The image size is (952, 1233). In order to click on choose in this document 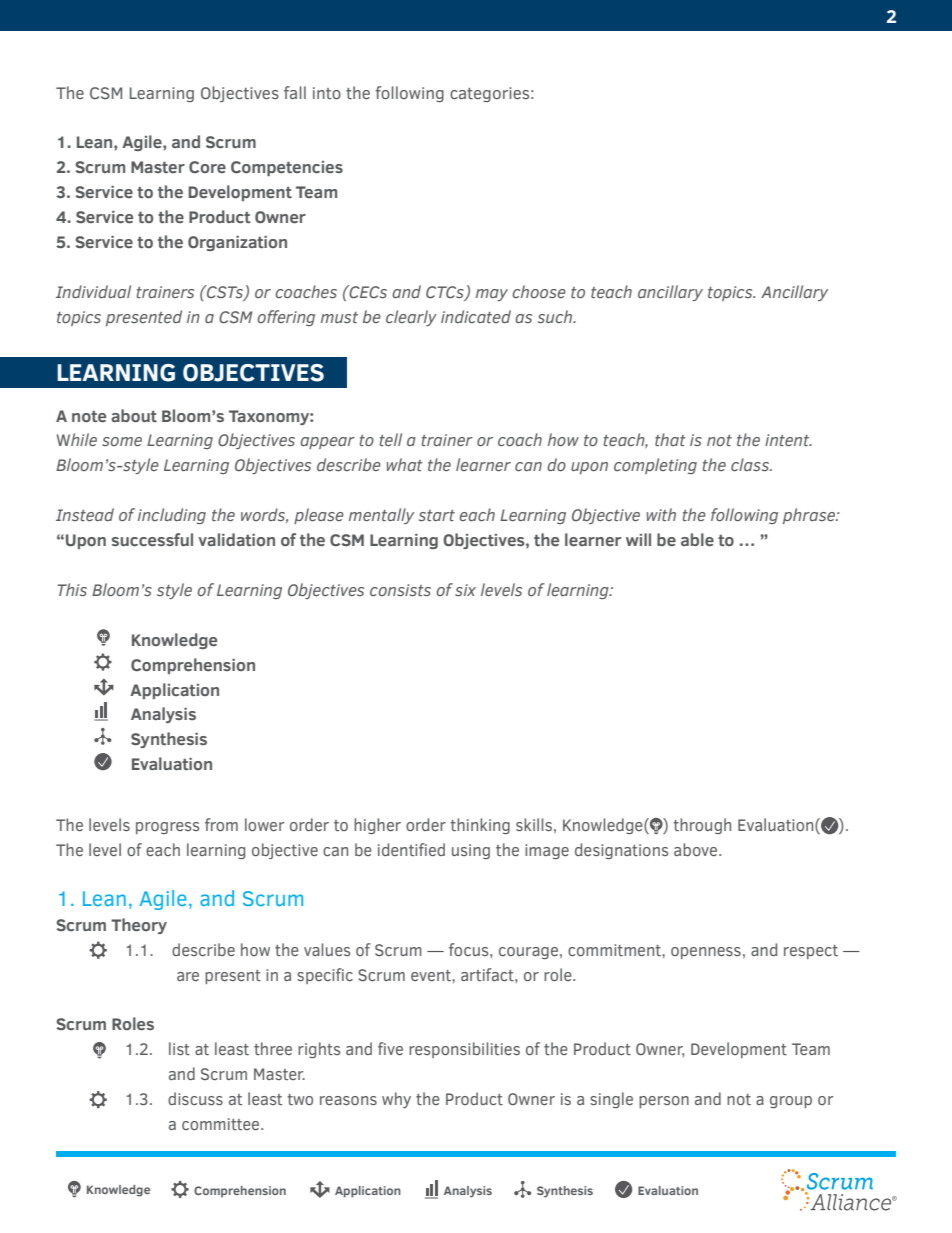, I will do `click(539, 291)`.
